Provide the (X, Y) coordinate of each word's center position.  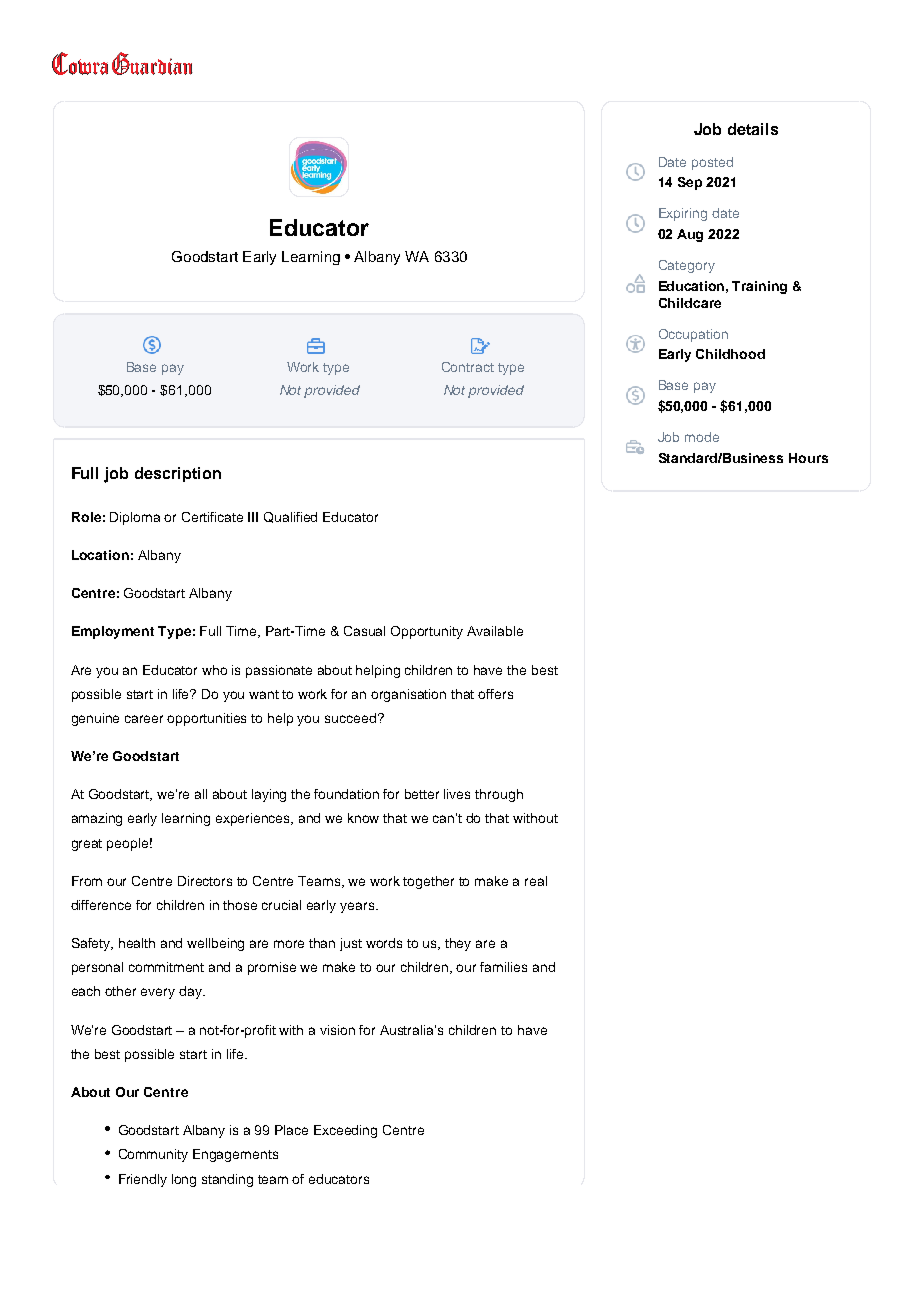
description (178, 474)
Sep (690, 183)
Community (153, 1155)
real (536, 881)
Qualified (290, 517)
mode (702, 437)
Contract (468, 367)
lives (457, 794)
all (201, 794)
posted (712, 163)
